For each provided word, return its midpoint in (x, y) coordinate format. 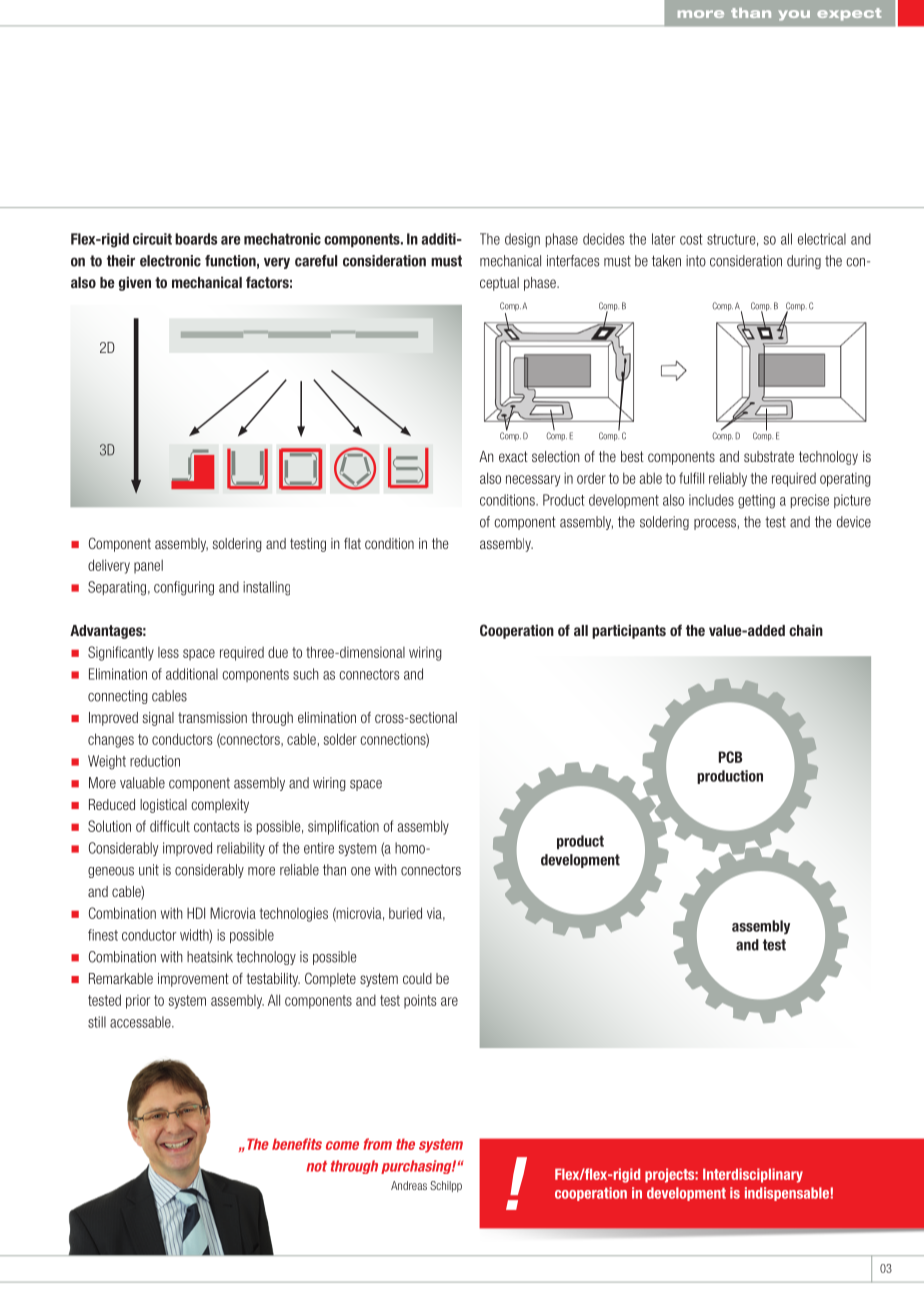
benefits (297, 1144)
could (417, 978)
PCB (730, 757)
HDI (196, 913)
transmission (212, 717)
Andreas (409, 1185)
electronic (170, 261)
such (306, 674)
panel (148, 566)
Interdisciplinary (753, 1175)
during (804, 262)
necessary (533, 481)
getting (756, 501)
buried (405, 913)
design (522, 240)
